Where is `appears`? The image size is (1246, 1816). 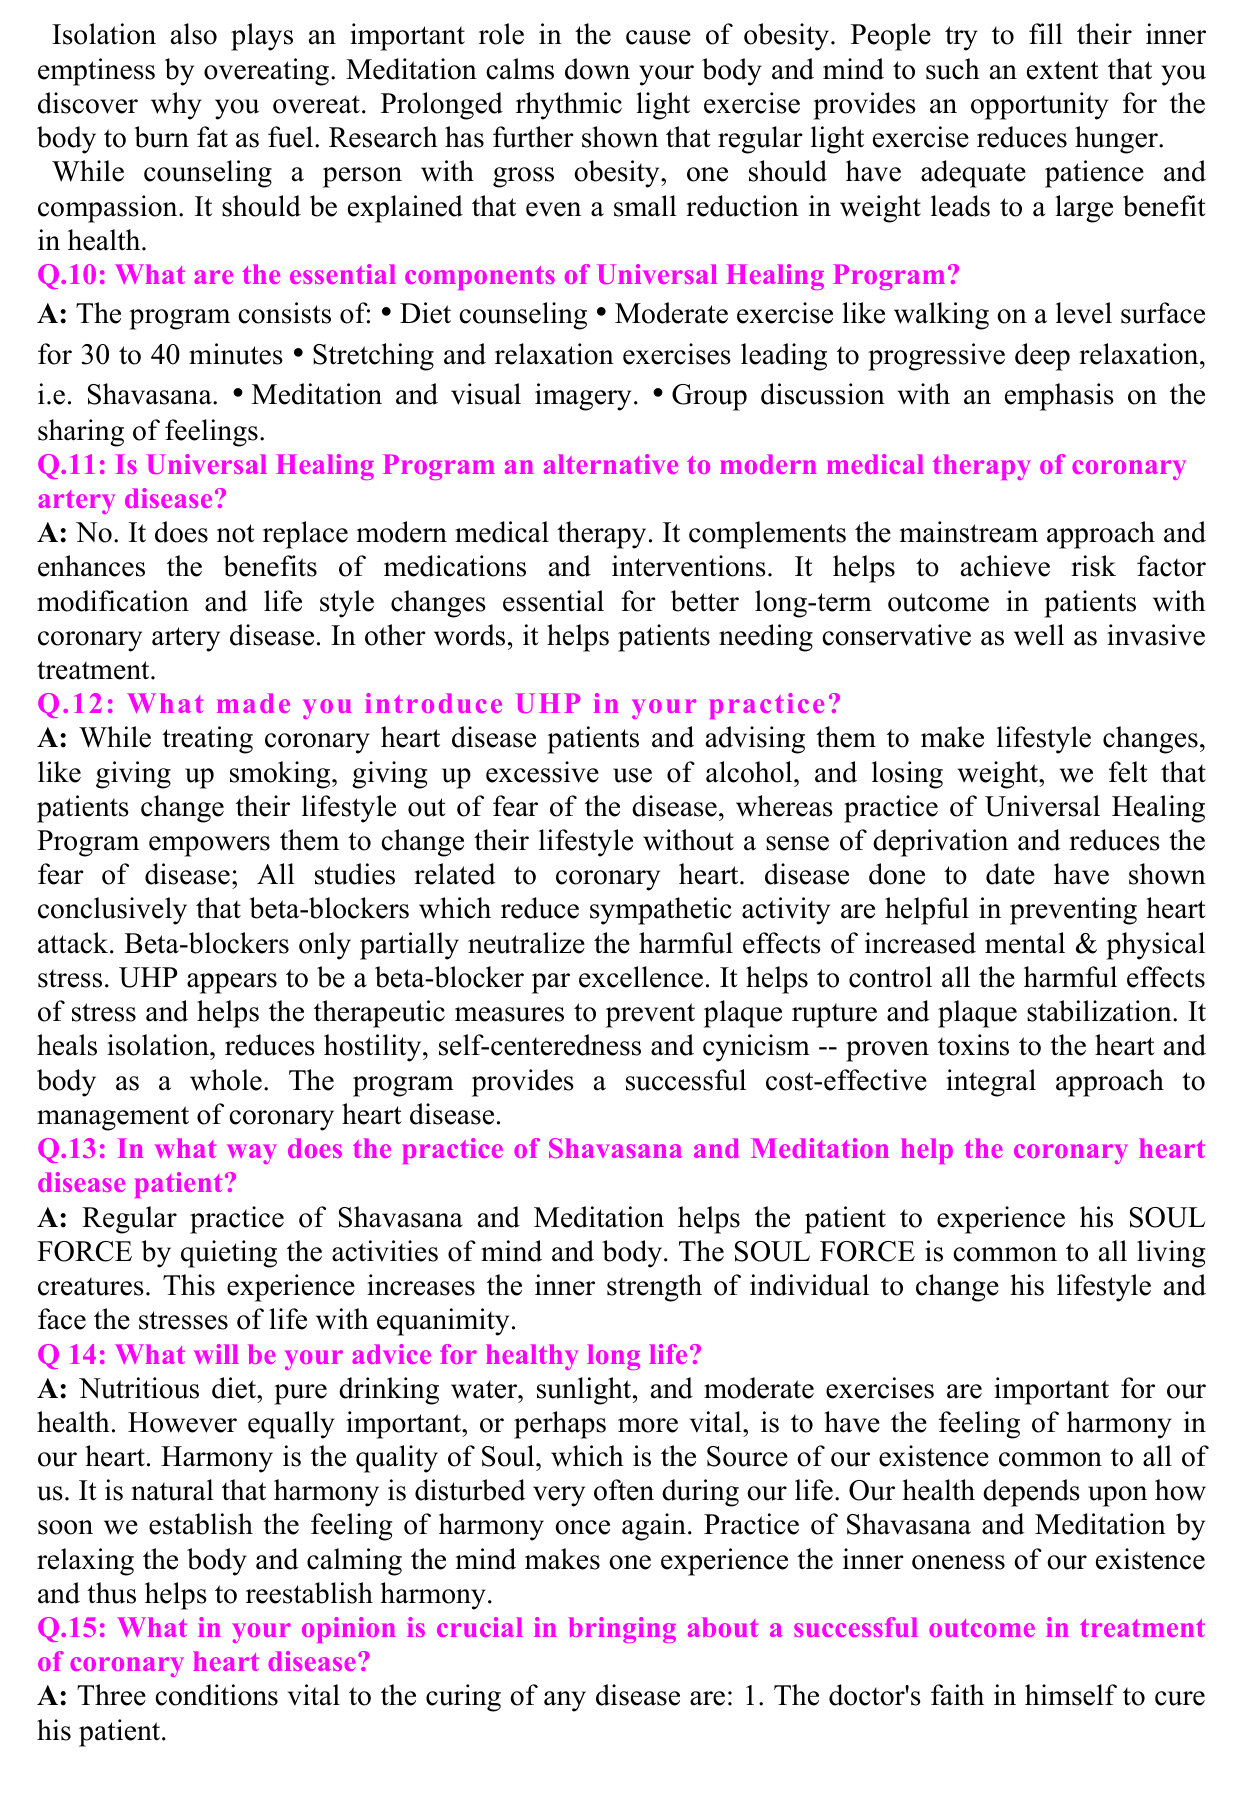
appears is located at coordinates (232, 983).
